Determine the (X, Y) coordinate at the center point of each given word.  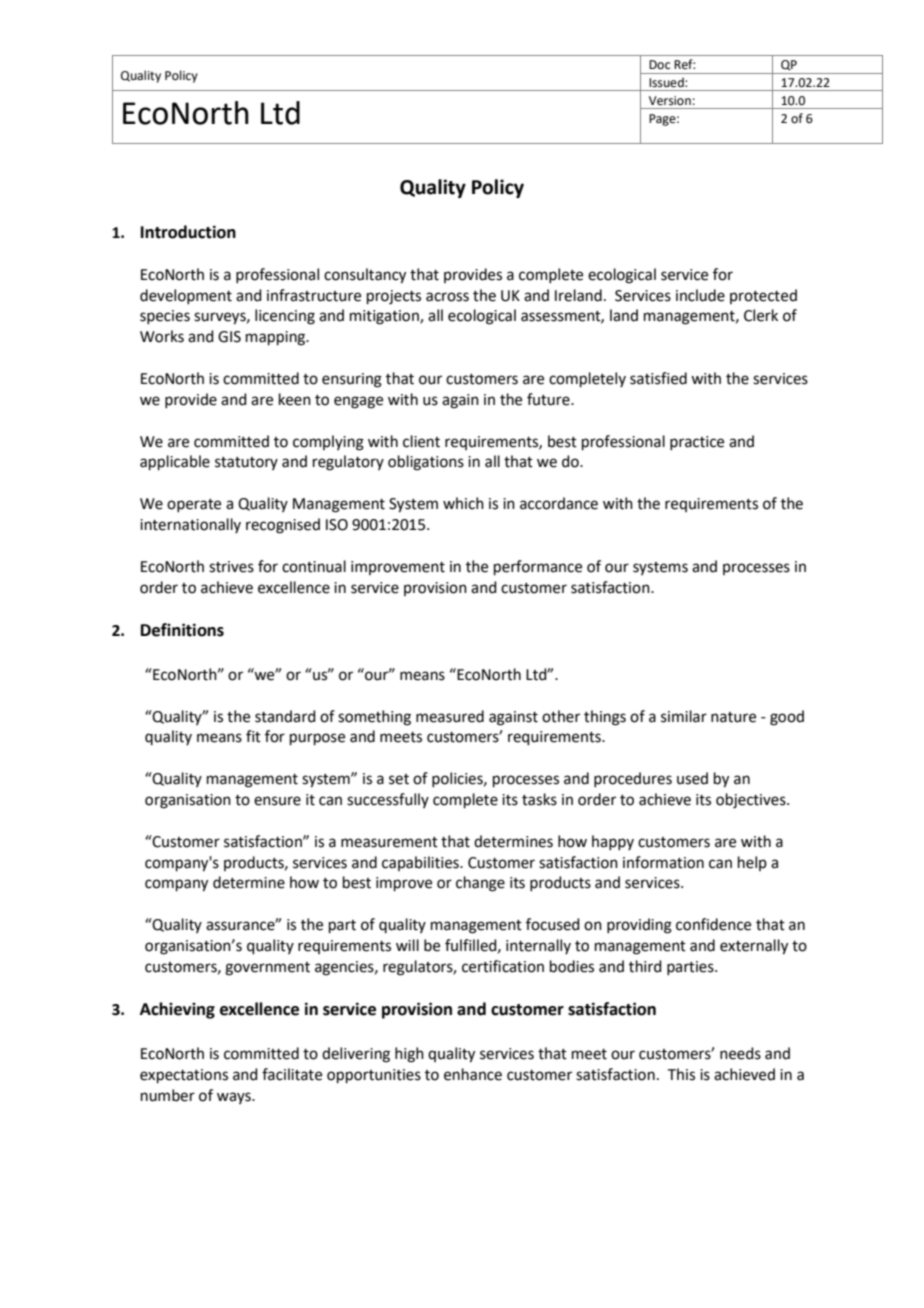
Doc (659, 65)
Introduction (188, 232)
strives (231, 567)
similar (684, 716)
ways (235, 1098)
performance (538, 567)
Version (670, 101)
